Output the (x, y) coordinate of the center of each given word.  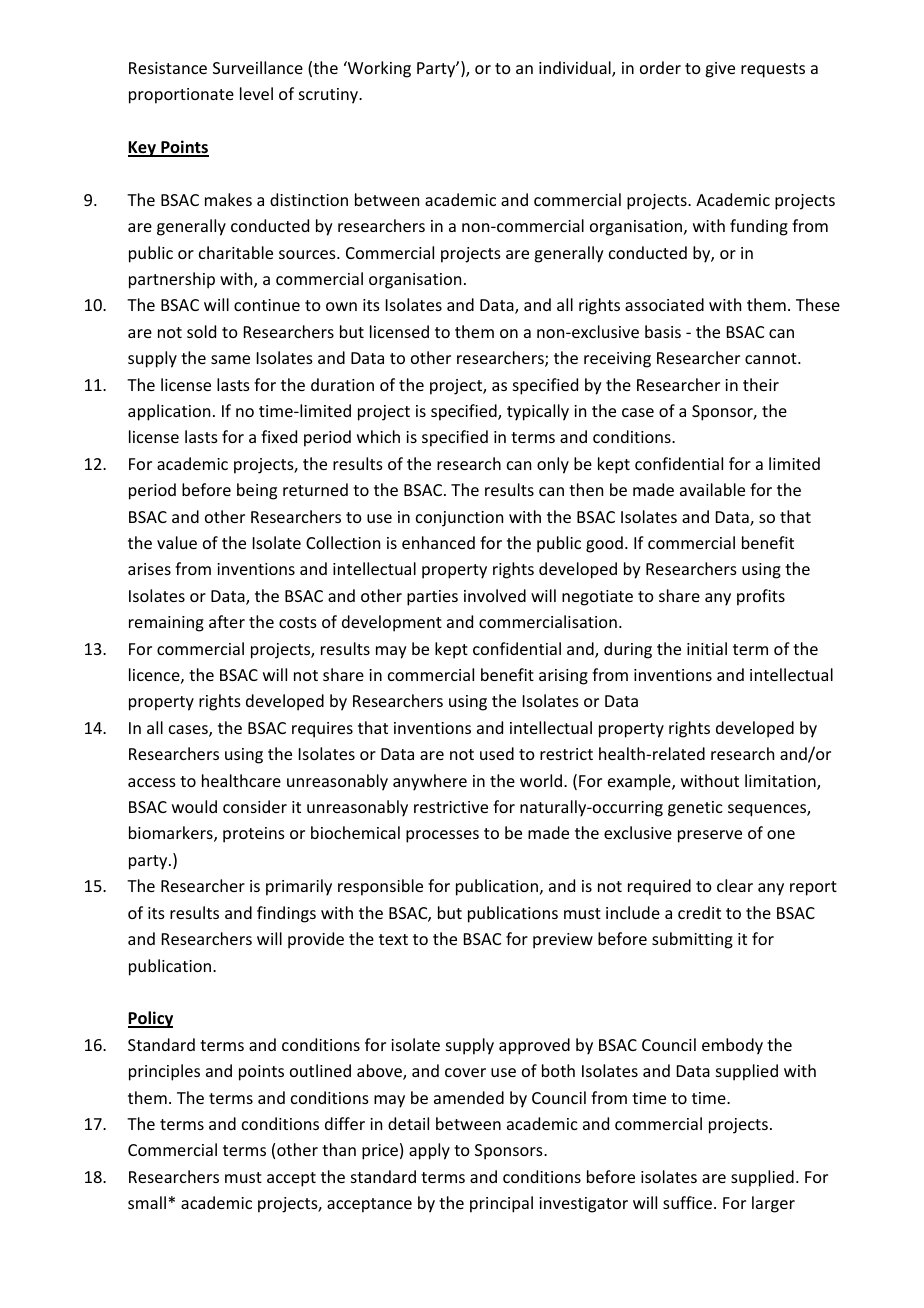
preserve (710, 836)
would (194, 806)
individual (576, 69)
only (553, 465)
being (257, 491)
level (256, 93)
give (720, 70)
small (147, 1202)
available (712, 489)
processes (442, 836)
